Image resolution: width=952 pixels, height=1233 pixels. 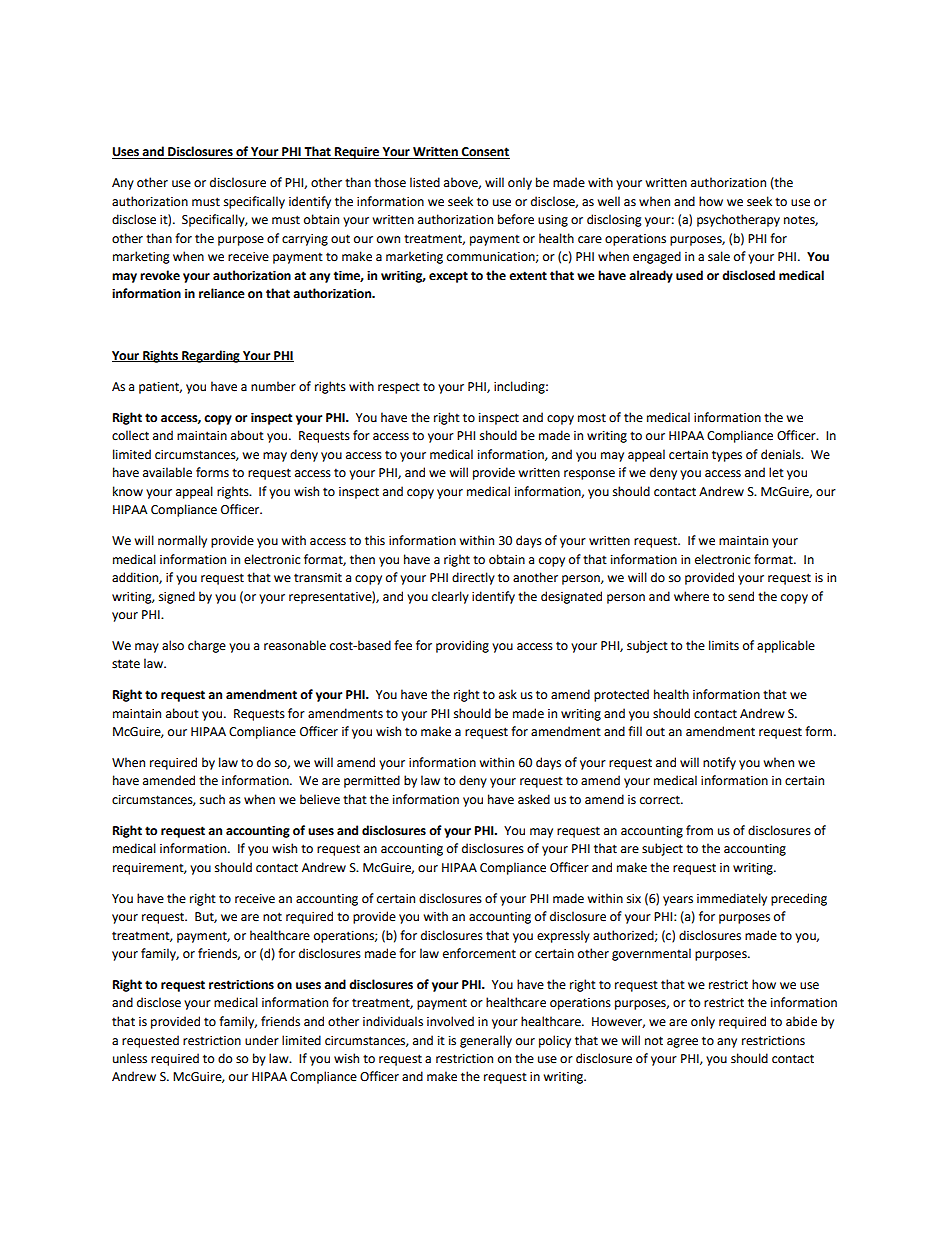 What do you see at coordinates (727, 456) in the page?
I see `types` at bounding box center [727, 456].
